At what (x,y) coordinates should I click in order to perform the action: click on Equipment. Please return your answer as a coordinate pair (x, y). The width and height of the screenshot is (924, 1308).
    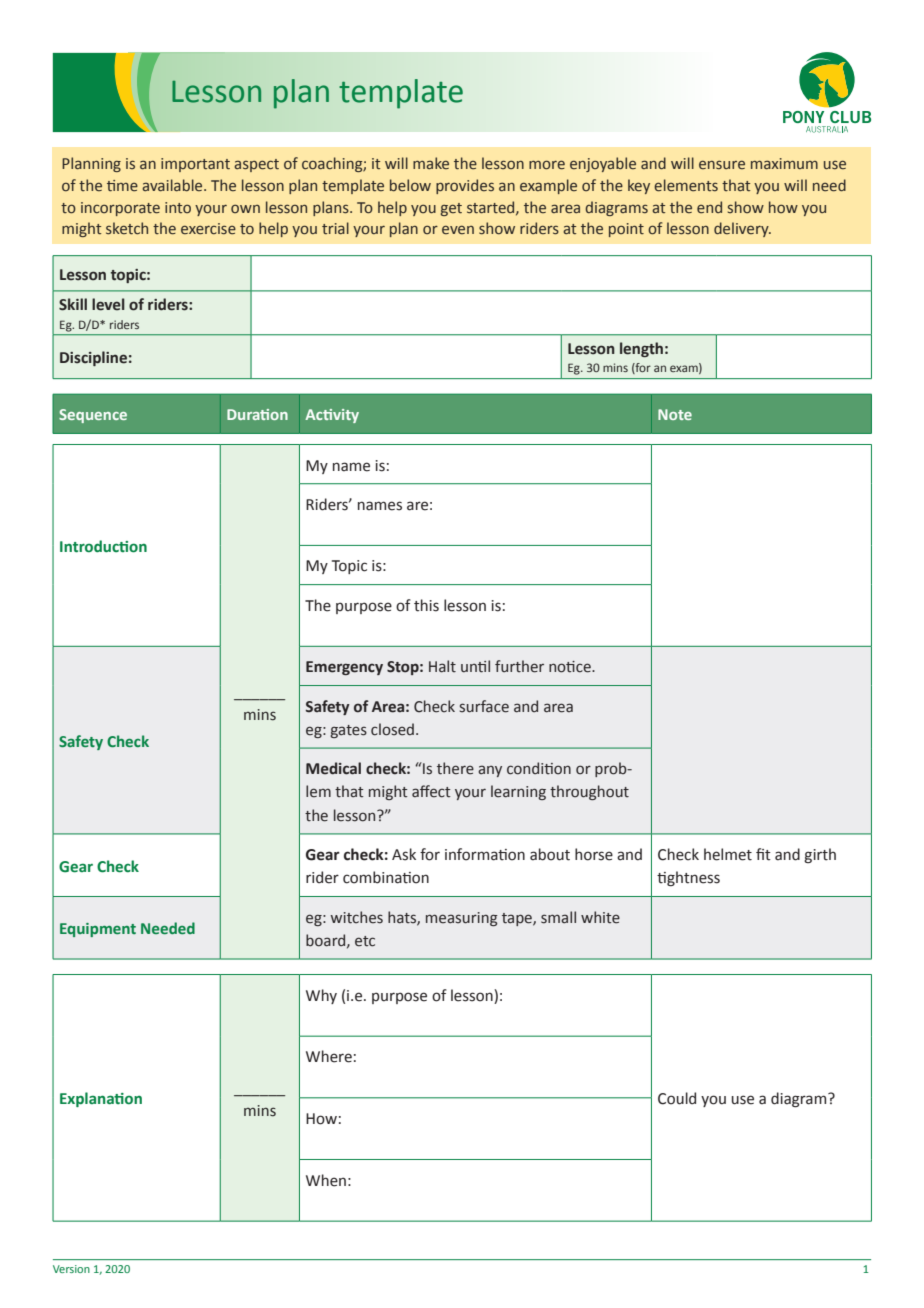
    Looking at the image, I should click on (98, 930).
